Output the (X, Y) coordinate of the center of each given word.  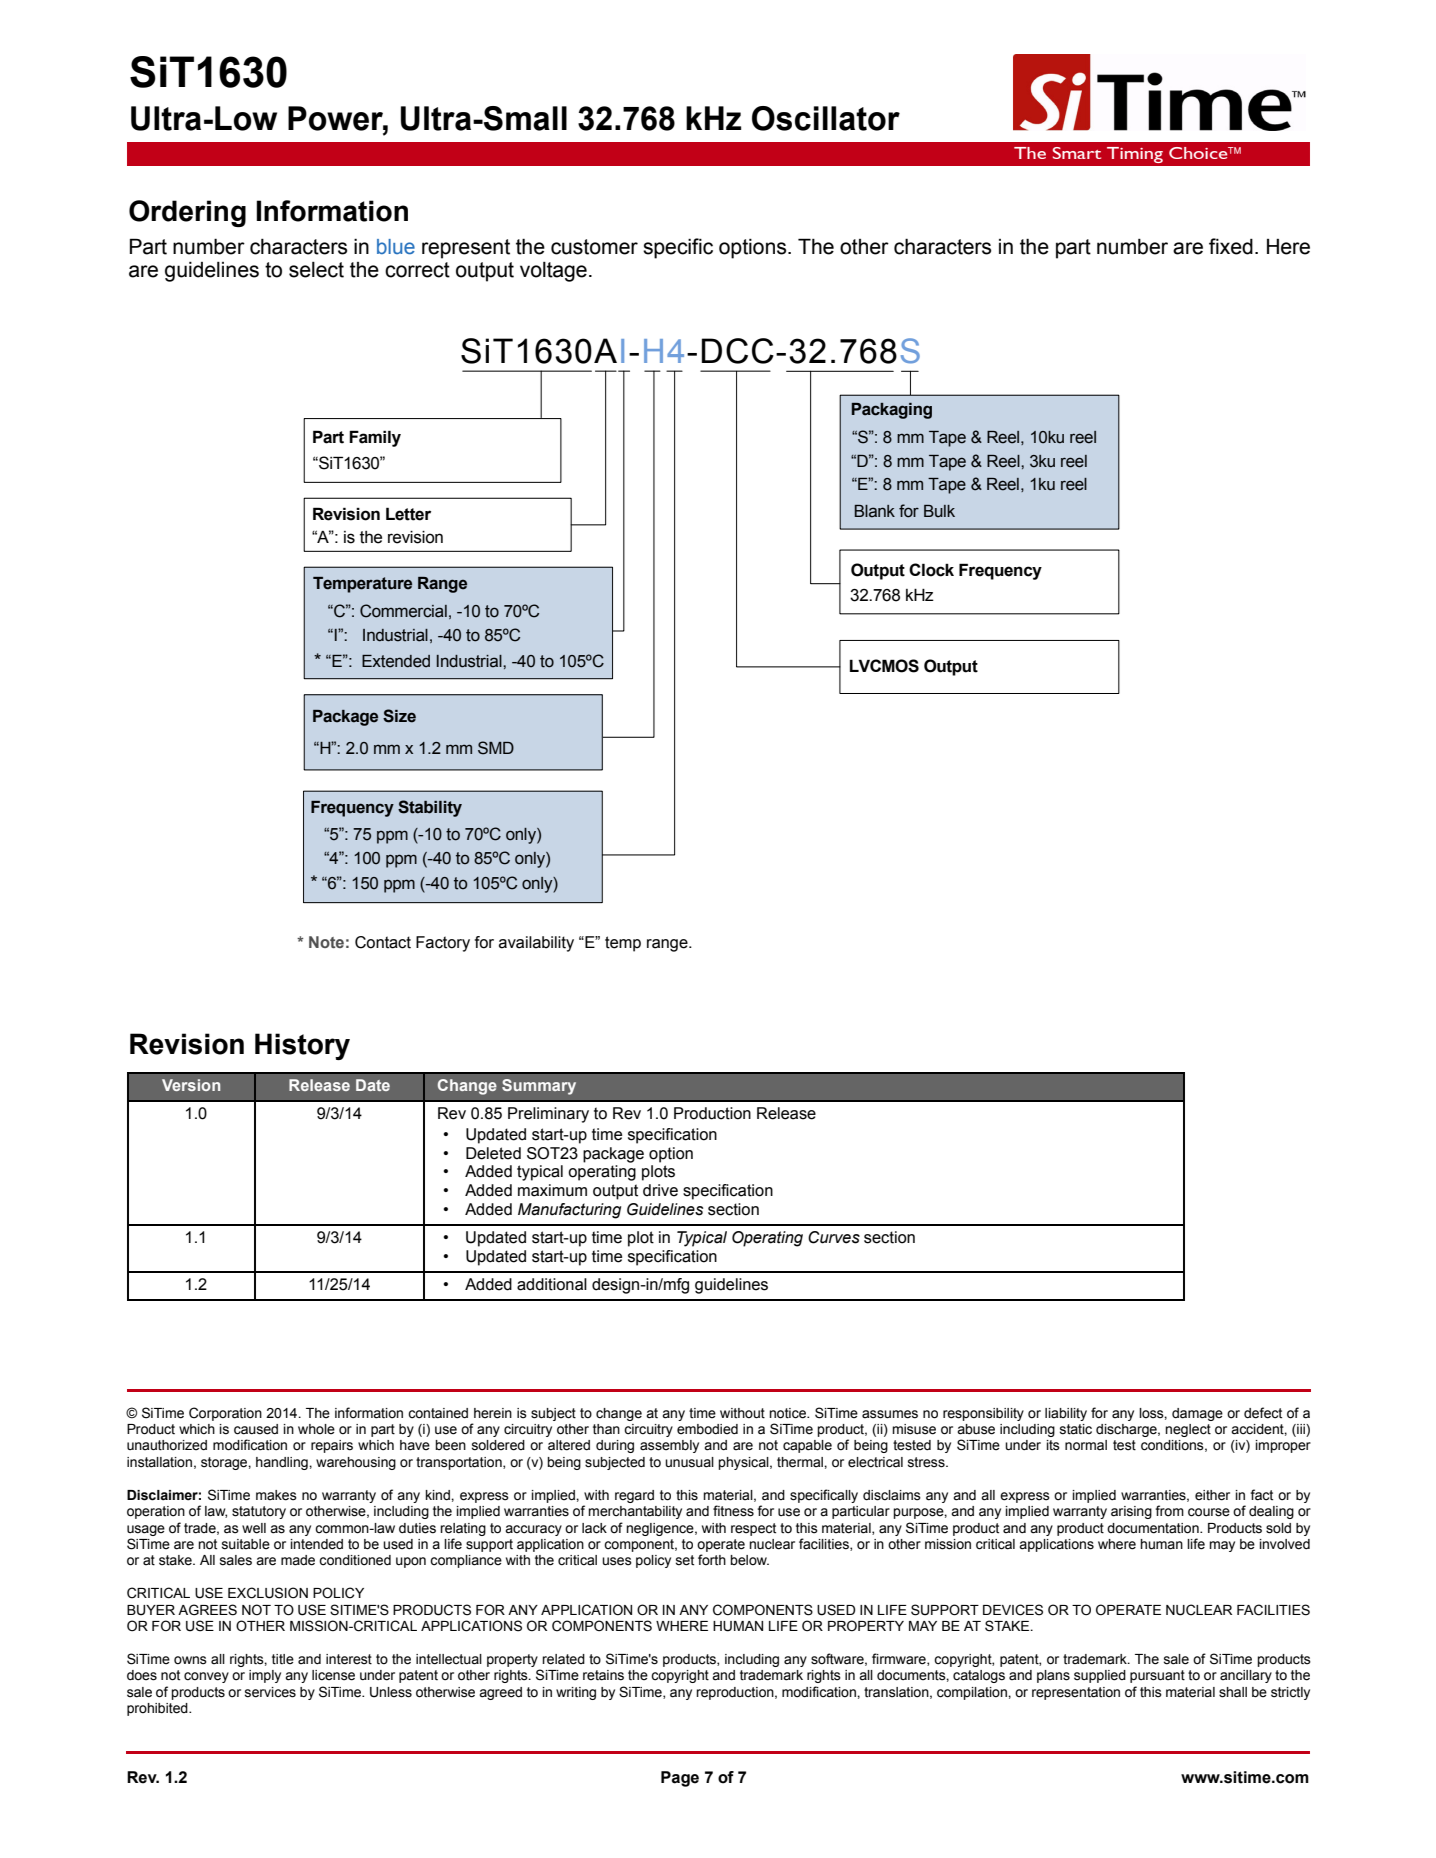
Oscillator (826, 118)
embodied (707, 1429)
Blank (875, 511)
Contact (383, 942)
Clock (931, 570)
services (270, 1692)
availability (536, 944)
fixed (1231, 246)
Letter (408, 514)
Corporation (225, 1414)
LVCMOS (884, 666)
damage (1197, 1414)
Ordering (187, 213)
